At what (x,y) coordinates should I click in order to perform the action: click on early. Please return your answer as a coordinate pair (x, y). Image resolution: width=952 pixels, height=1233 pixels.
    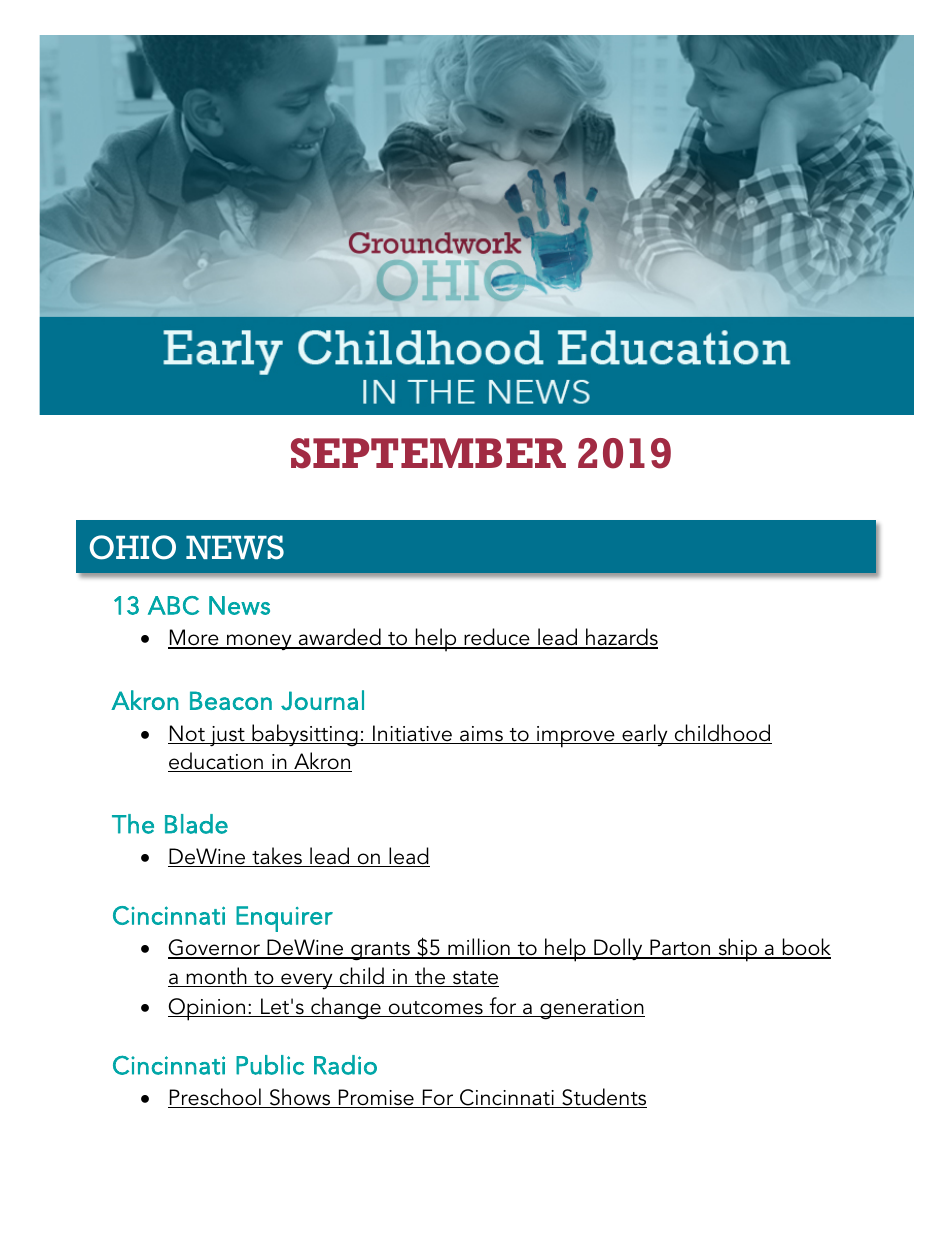
    Looking at the image, I should click on (645, 735).
